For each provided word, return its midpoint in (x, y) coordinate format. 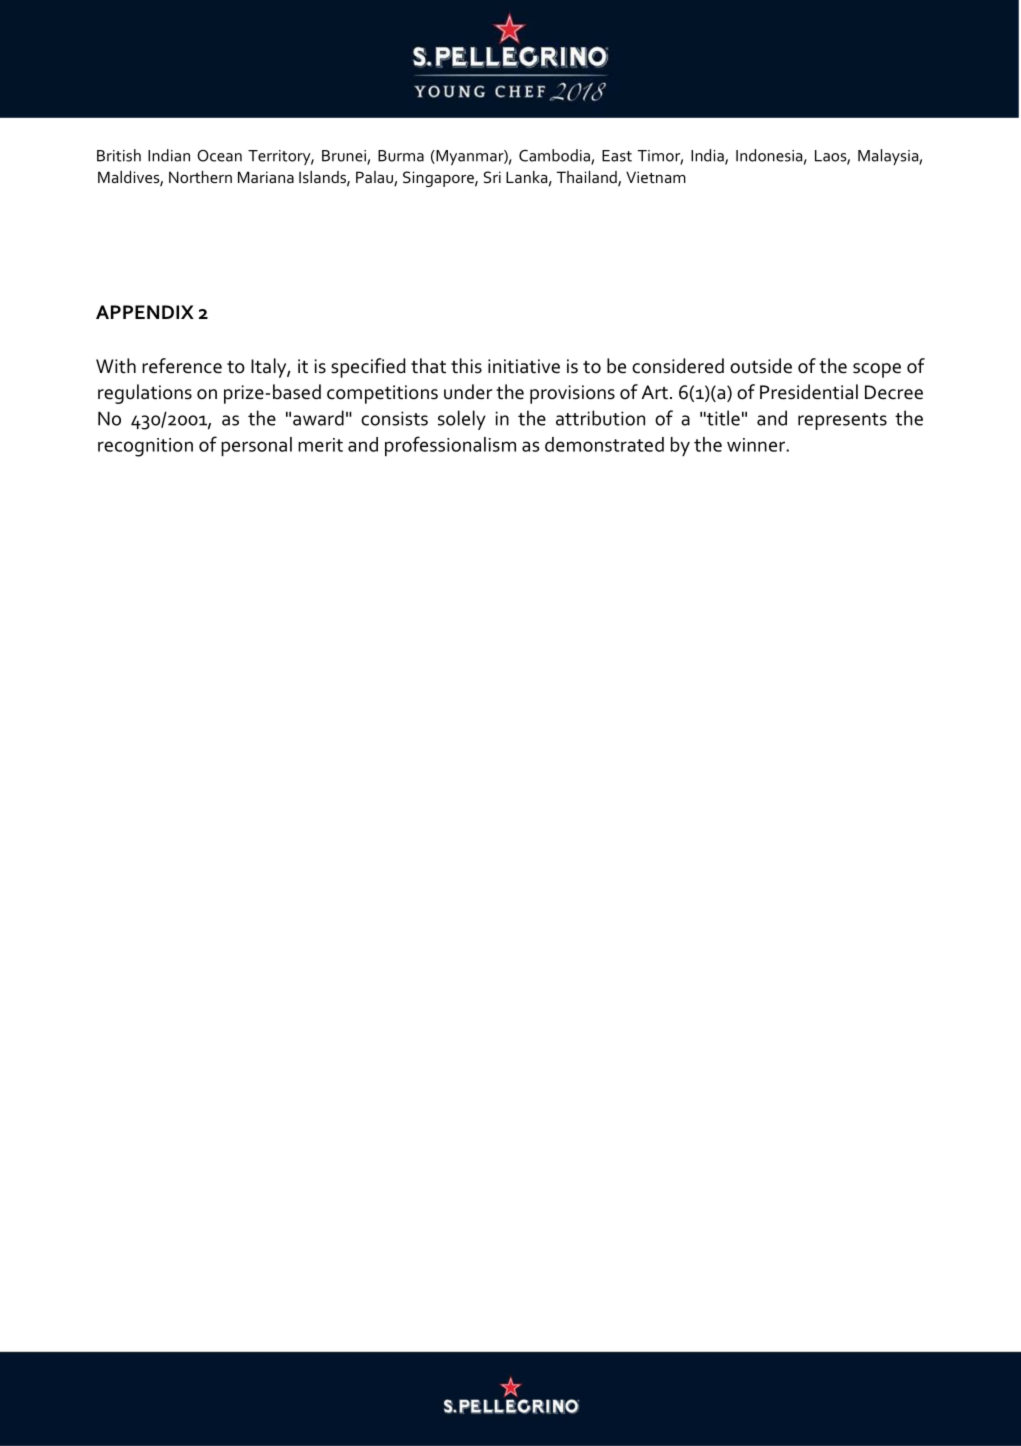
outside (761, 366)
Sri (492, 177)
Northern (200, 177)
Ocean (219, 156)
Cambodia (555, 156)
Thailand (588, 178)
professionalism (450, 446)
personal (256, 446)
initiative (524, 366)
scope (877, 370)
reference (182, 366)
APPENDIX (145, 312)
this (466, 366)
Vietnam (656, 177)
